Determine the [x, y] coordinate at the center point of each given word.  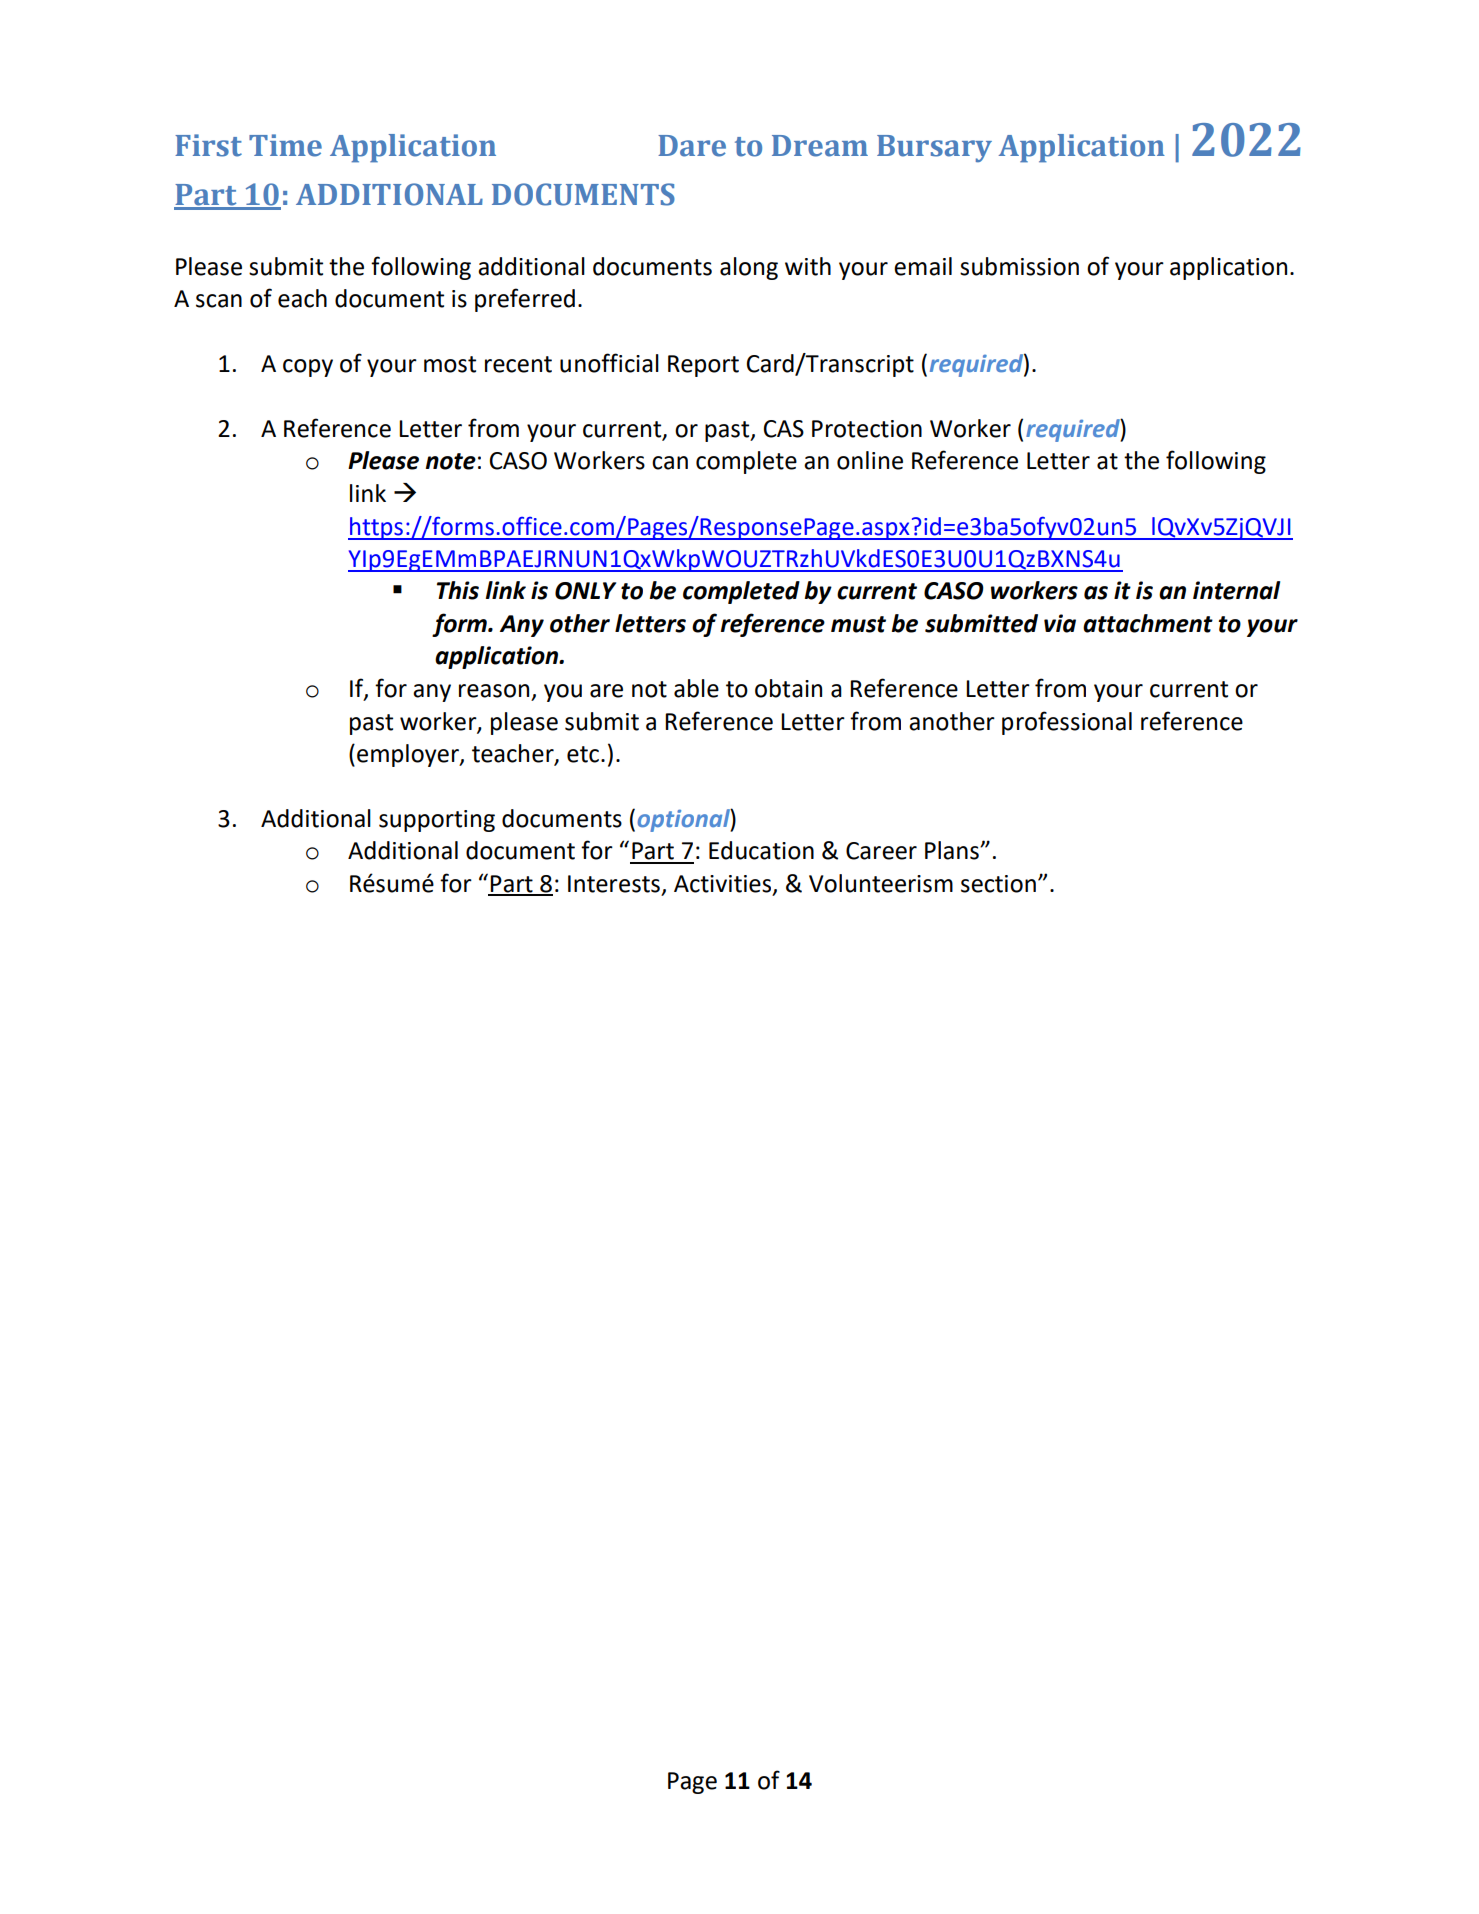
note [451, 461]
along [749, 268]
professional [1067, 723]
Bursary [934, 148]
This [458, 590]
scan [219, 301]
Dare [692, 146]
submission [1019, 266]
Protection [867, 429]
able [696, 688]
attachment [1148, 623]
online [870, 460]
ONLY [585, 591]
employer [409, 755]
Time [285, 145]
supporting [437, 821]
